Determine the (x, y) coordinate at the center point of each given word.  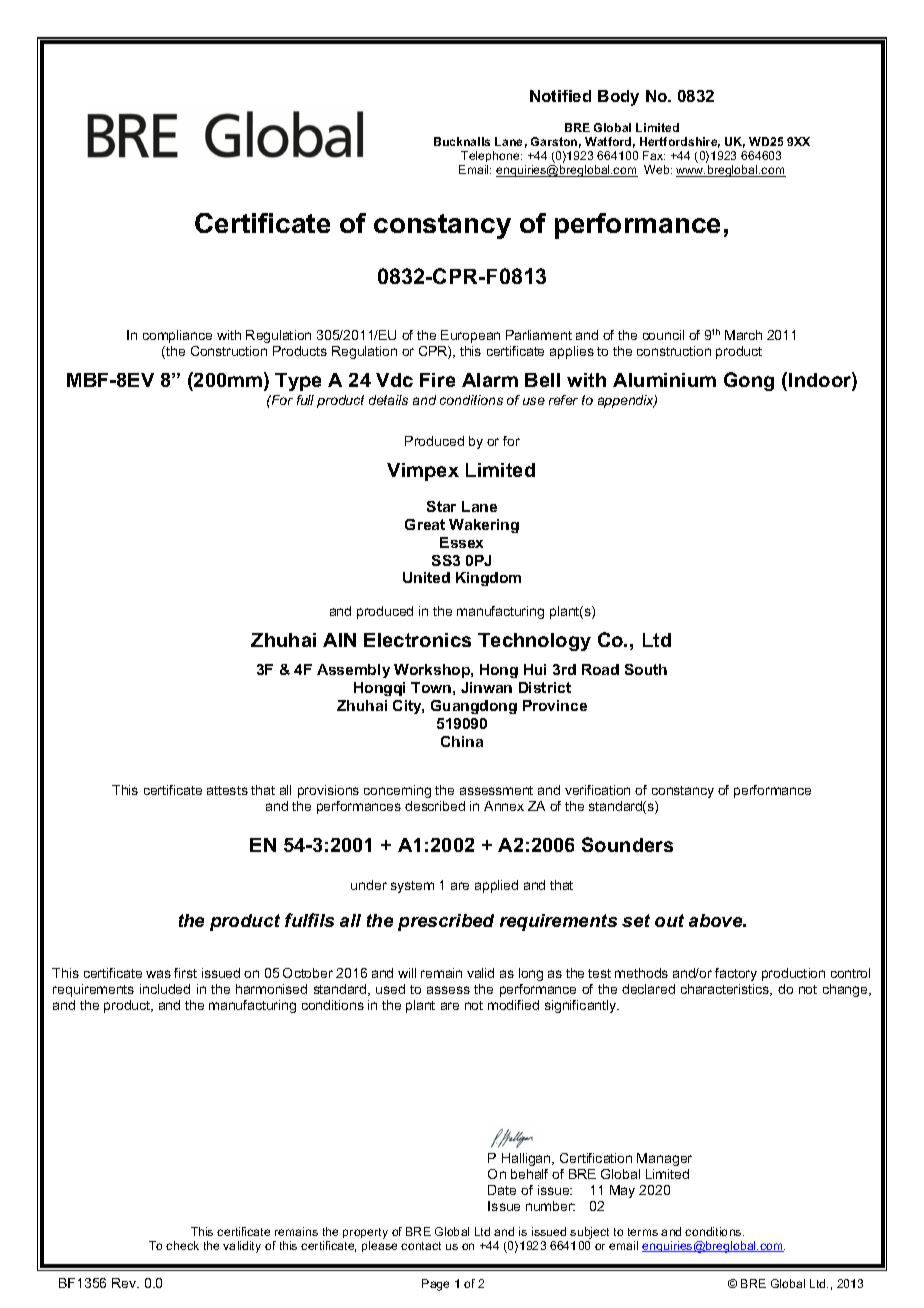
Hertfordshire (680, 142)
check (182, 1245)
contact (421, 1246)
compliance (177, 336)
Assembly (353, 671)
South (646, 669)
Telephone (491, 158)
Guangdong (474, 707)
